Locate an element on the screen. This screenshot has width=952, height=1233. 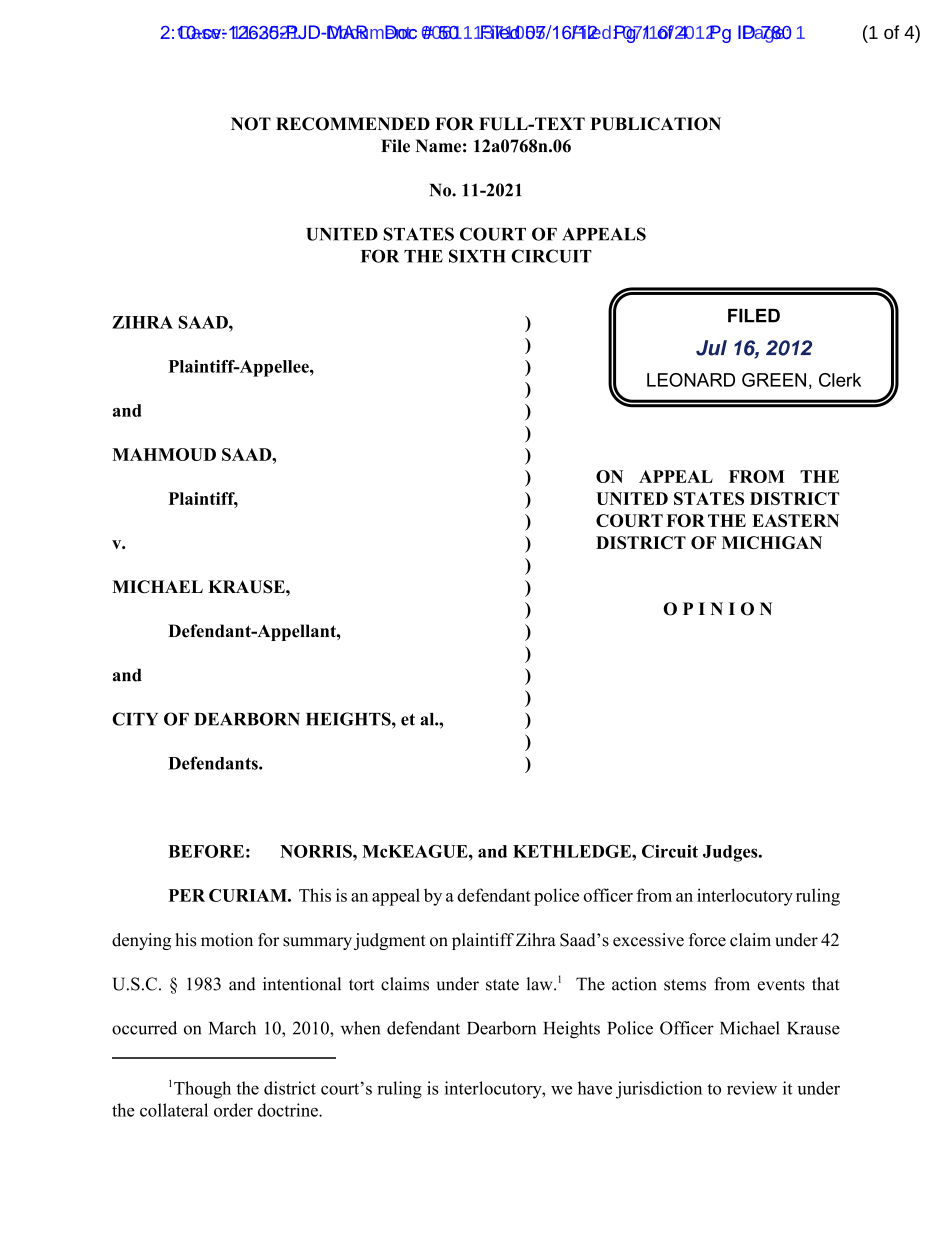
EASTERN is located at coordinates (795, 520).
